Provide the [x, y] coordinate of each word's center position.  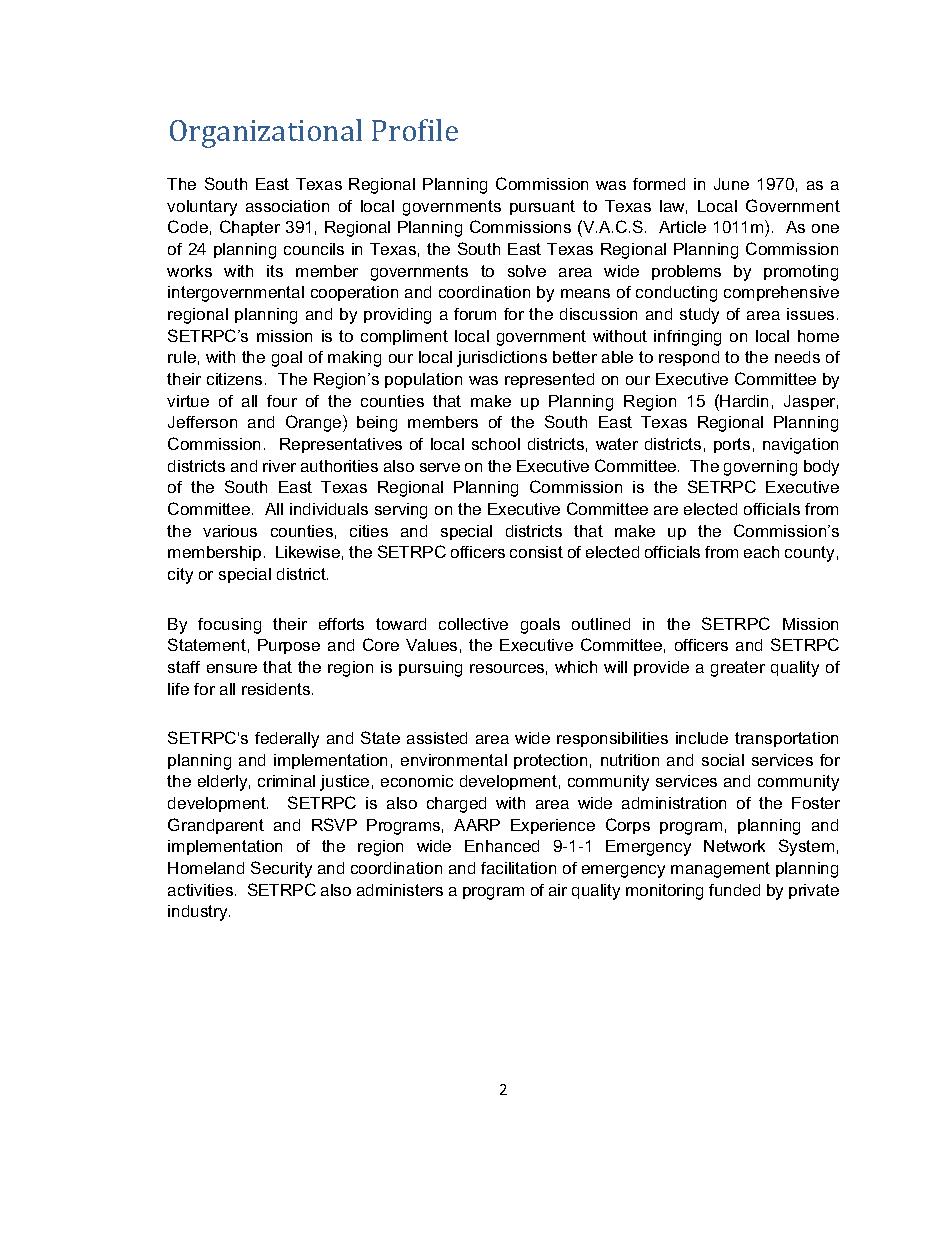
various [230, 531]
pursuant [542, 207]
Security [281, 869]
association [287, 206]
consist [536, 552]
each [761, 552]
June [731, 184]
